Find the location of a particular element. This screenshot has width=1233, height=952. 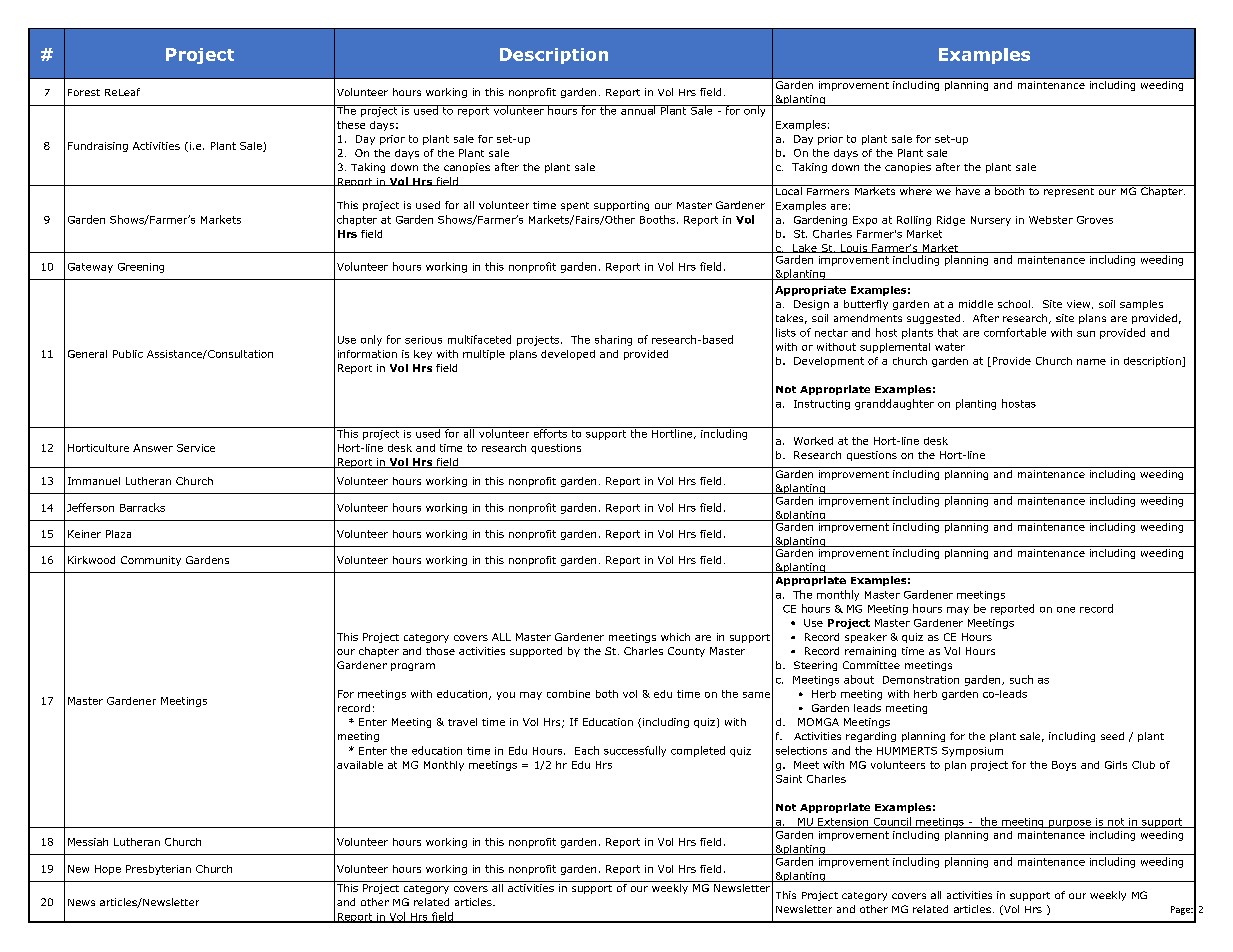

have is located at coordinates (968, 190).
